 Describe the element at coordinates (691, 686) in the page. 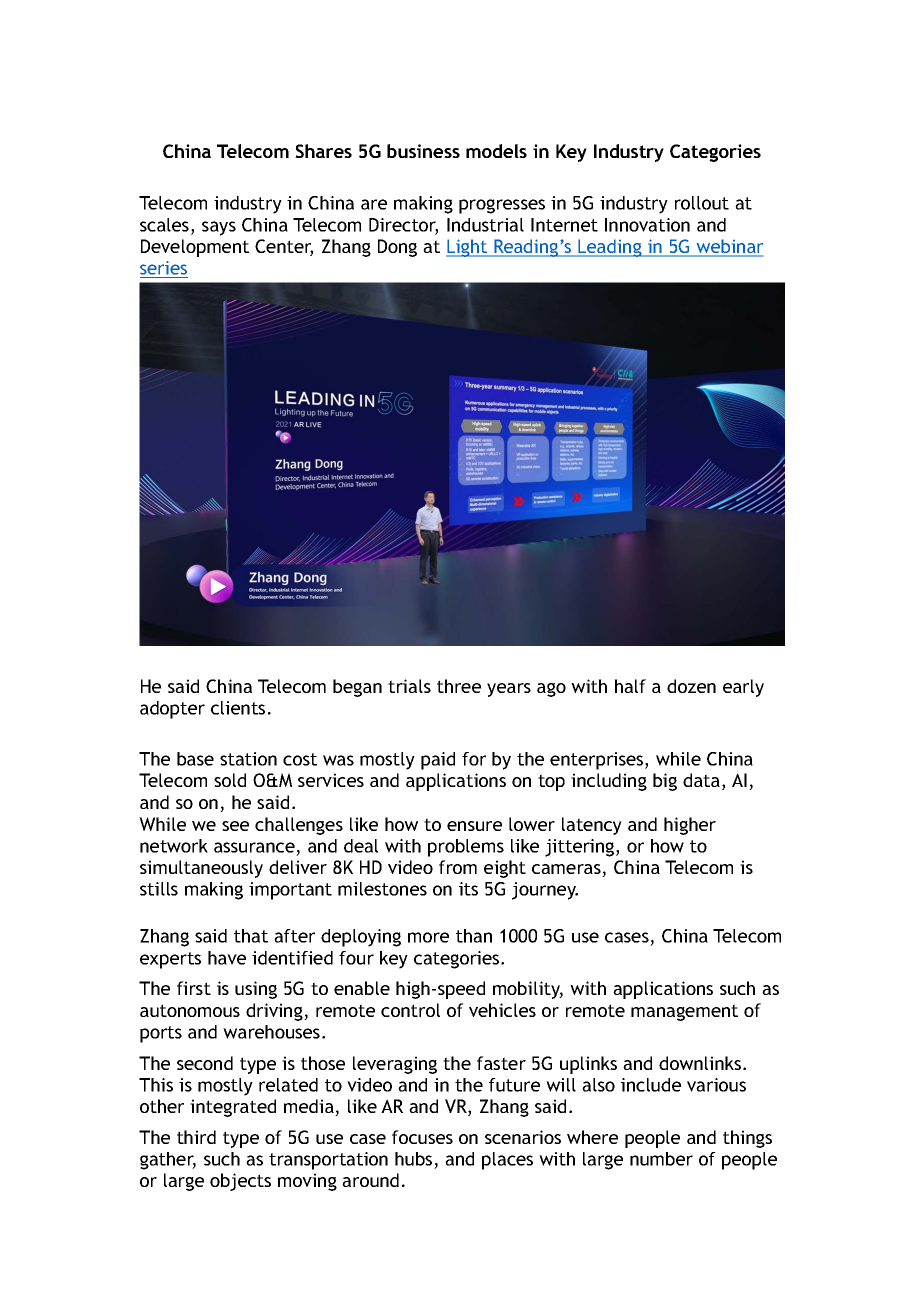

I see `dozen` at that location.
